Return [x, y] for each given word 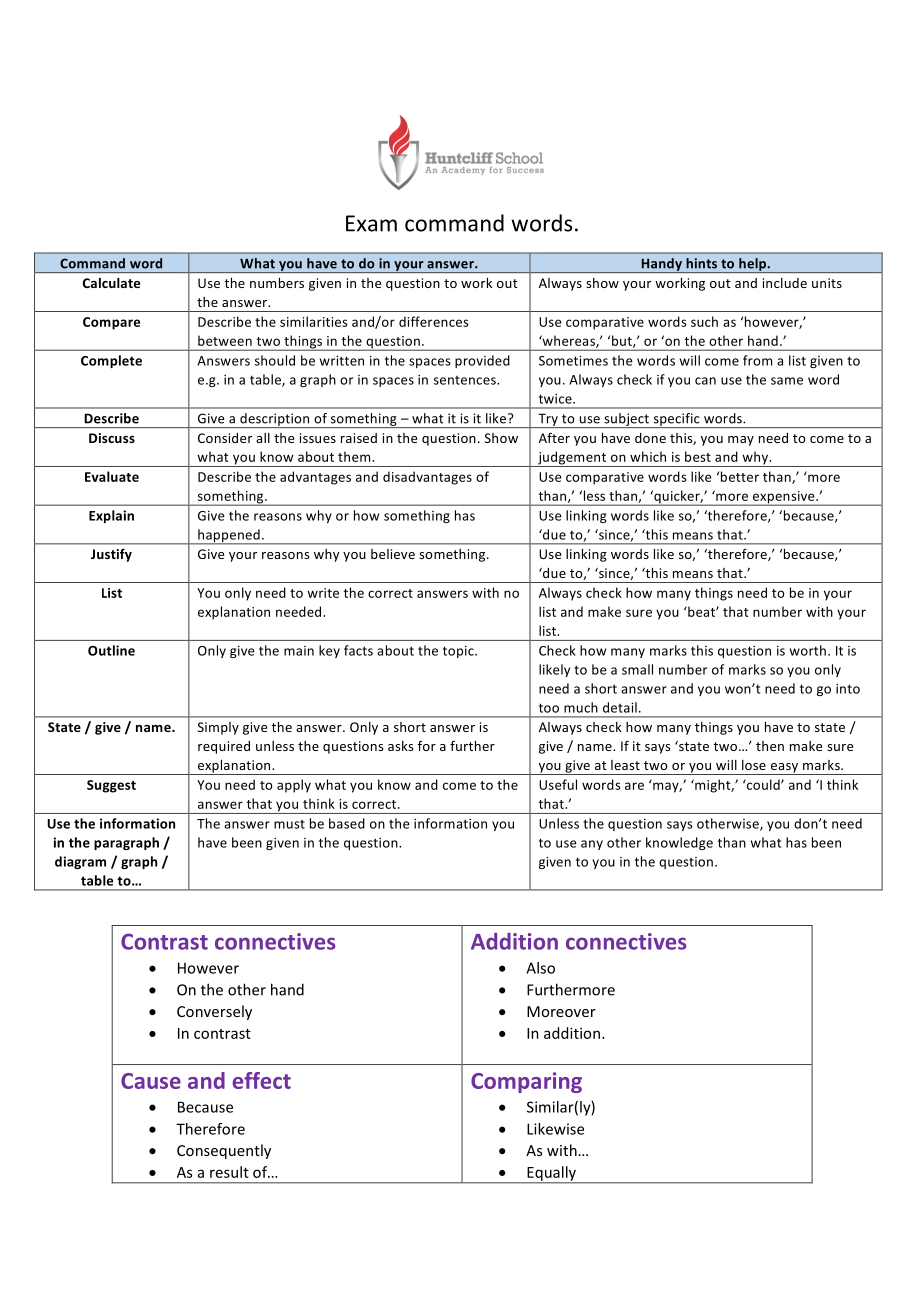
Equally [552, 1174]
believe [393, 554]
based [347, 823]
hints [702, 263]
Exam [371, 223]
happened [229, 537]
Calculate [111, 283]
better [740, 476]
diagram [80, 862]
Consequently [224, 1151]
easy [785, 769]
